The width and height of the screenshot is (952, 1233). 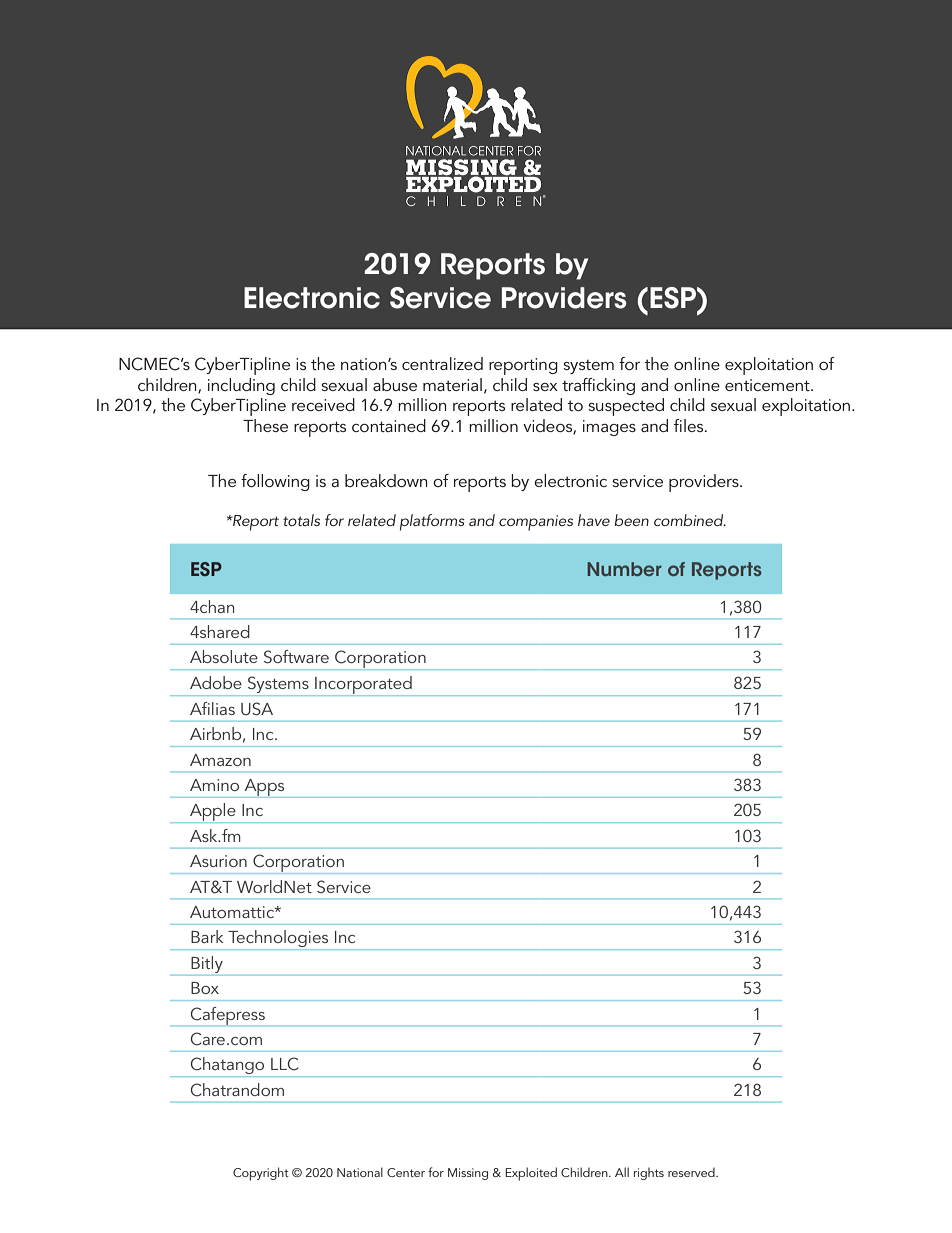 I want to click on material, so click(x=452, y=384).
